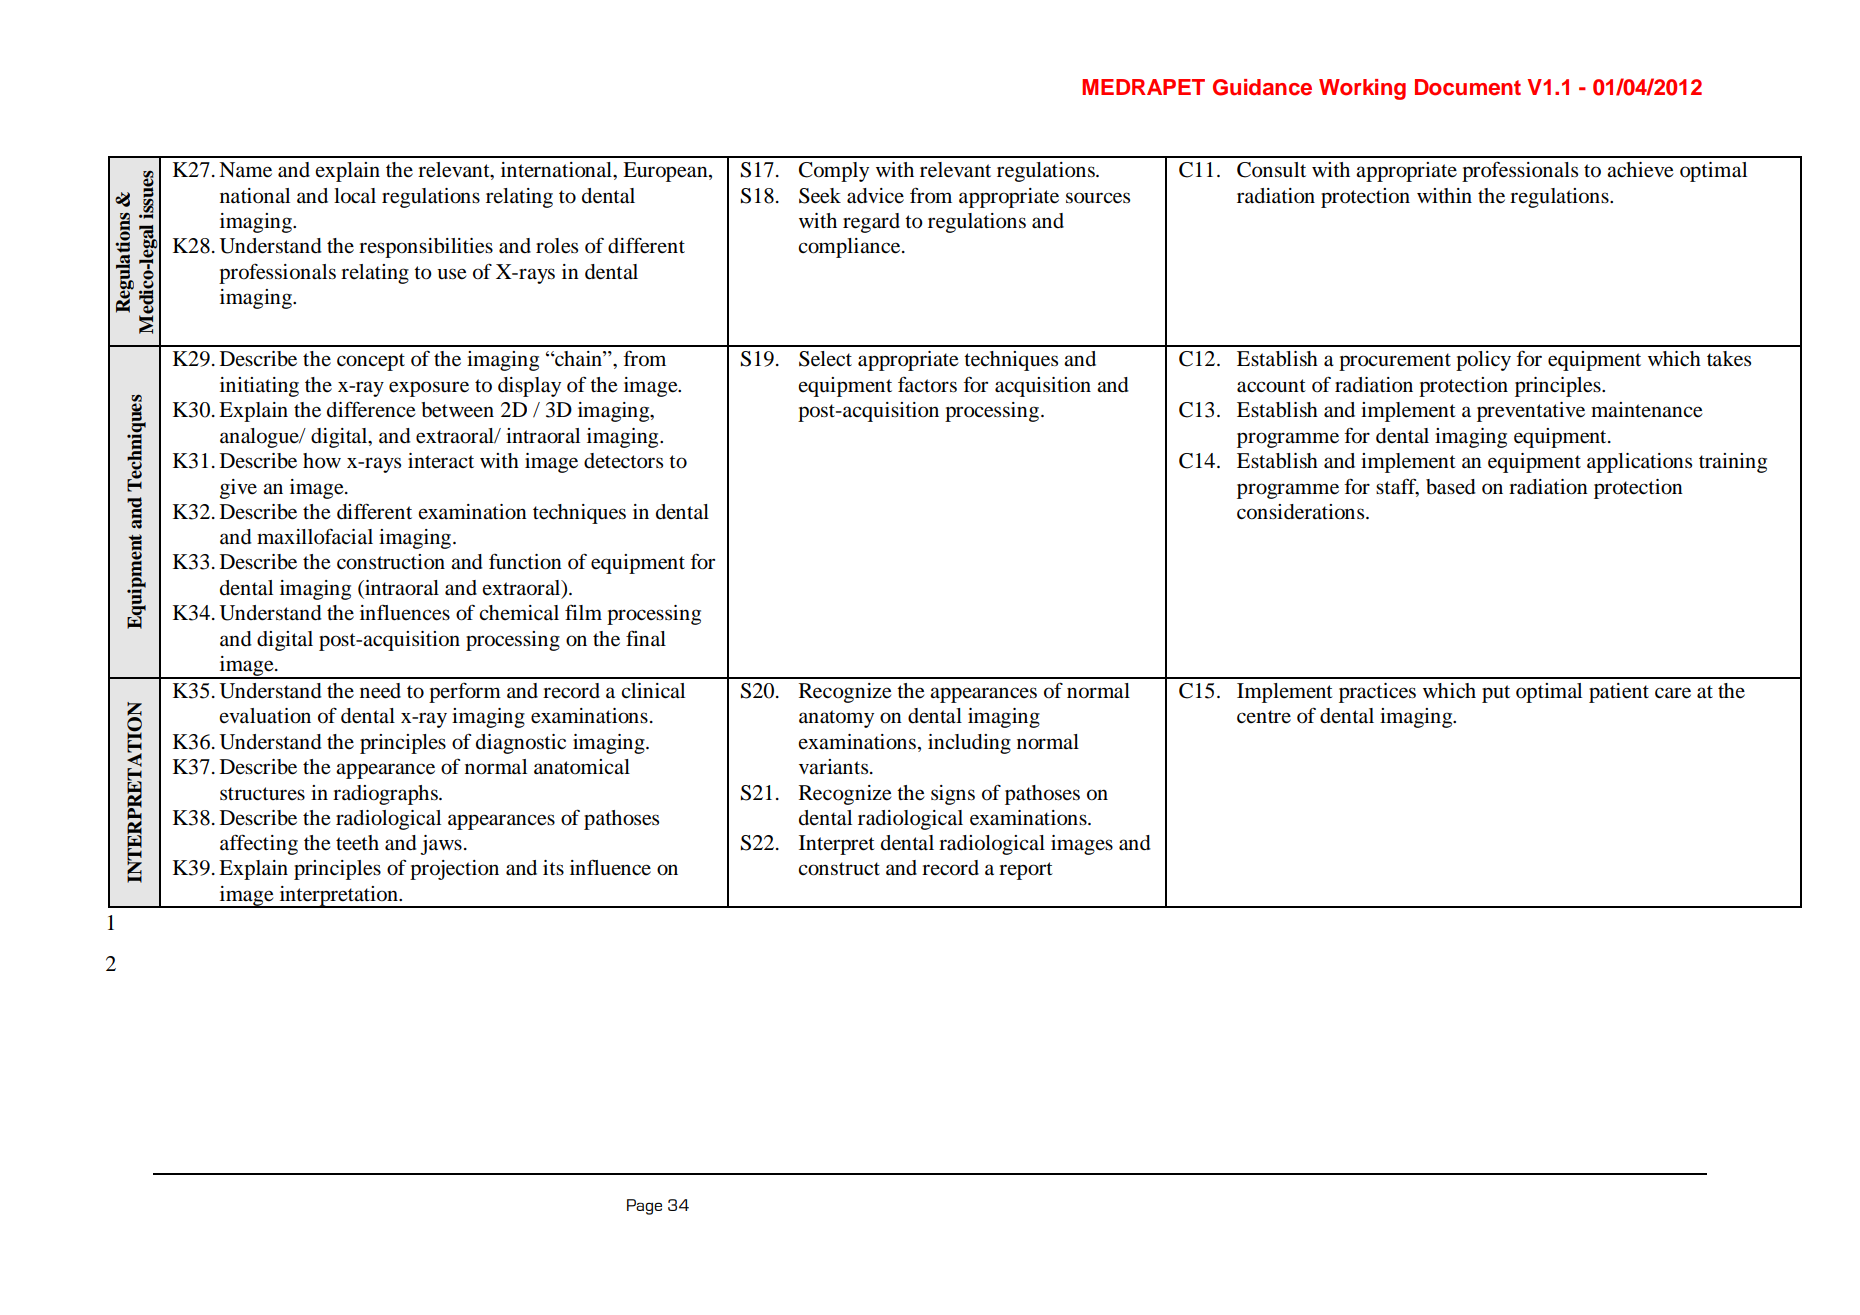  What do you see at coordinates (834, 172) in the image?
I see `Comply` at bounding box center [834, 172].
